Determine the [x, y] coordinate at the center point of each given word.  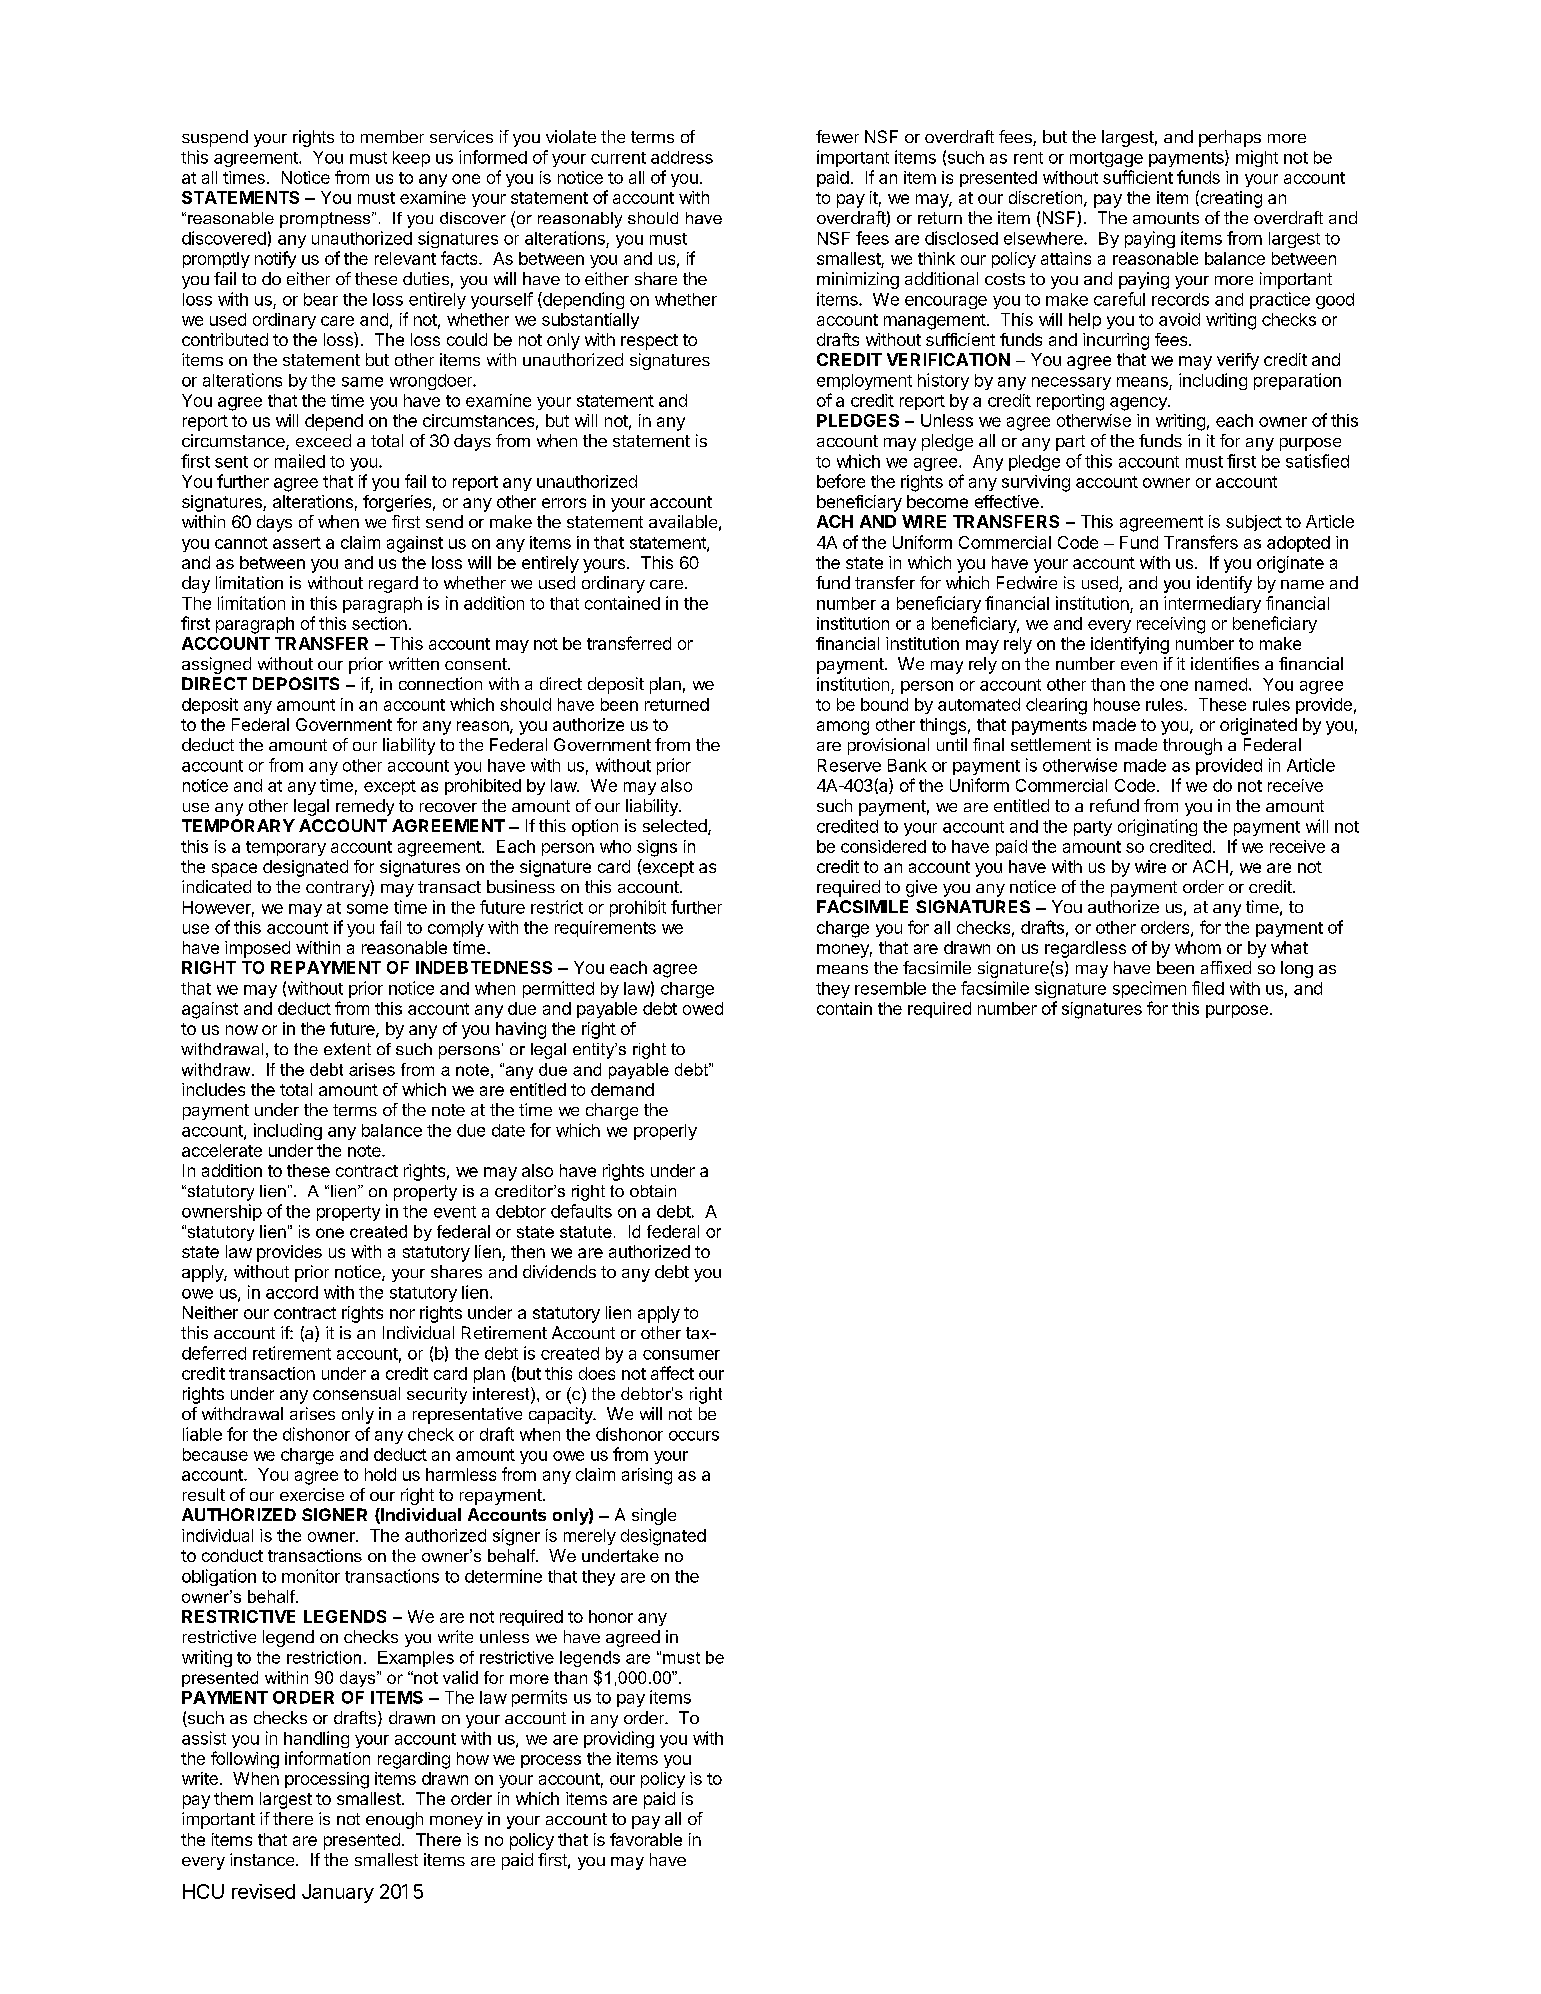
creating [1230, 199]
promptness [326, 220]
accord [292, 1292]
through [1192, 746]
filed [1208, 988]
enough [394, 1820]
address [682, 157]
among [843, 728]
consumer [681, 1355]
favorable [646, 1839]
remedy [365, 807]
